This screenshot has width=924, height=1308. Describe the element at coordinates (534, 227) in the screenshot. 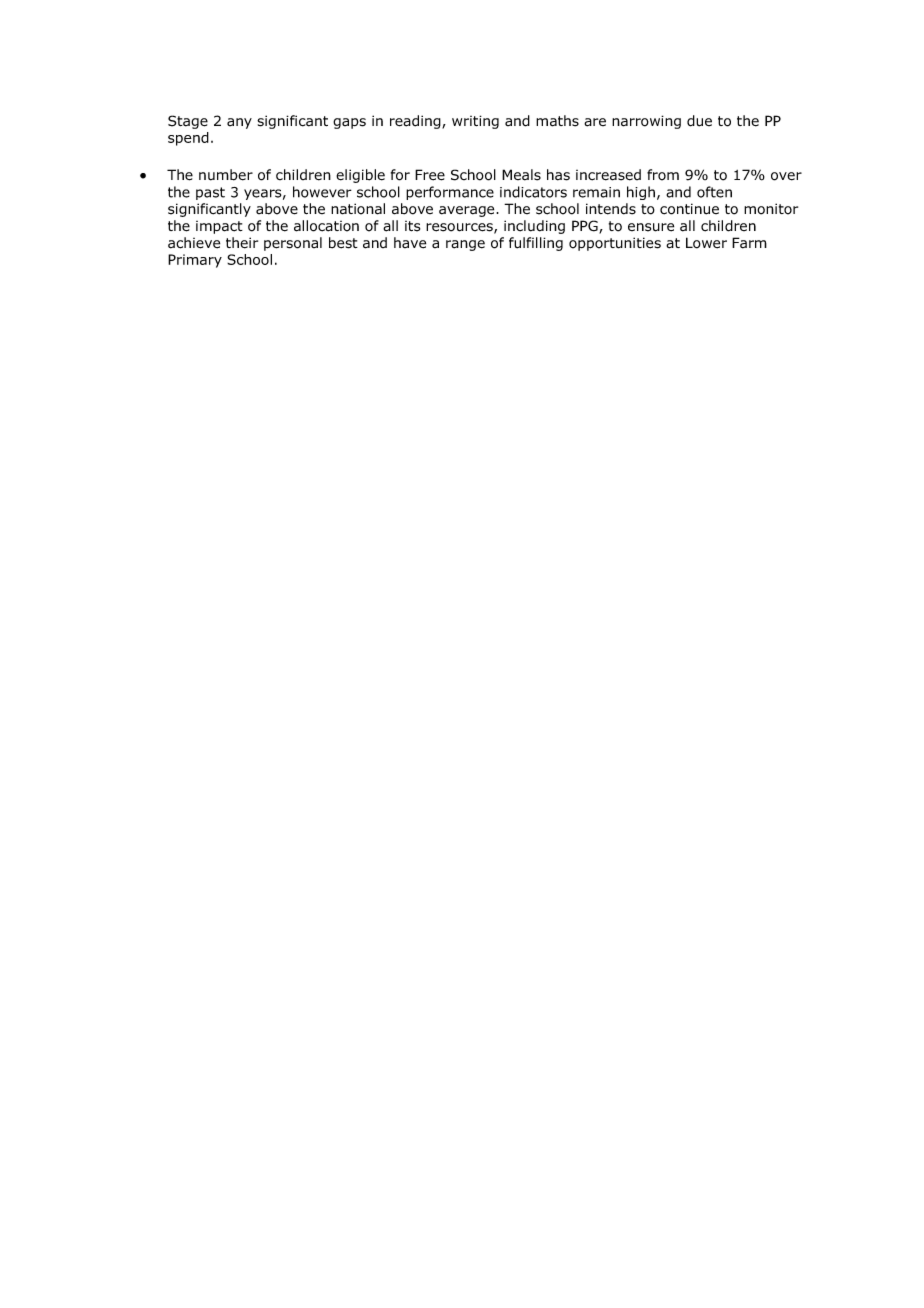

I see `including` at that location.
